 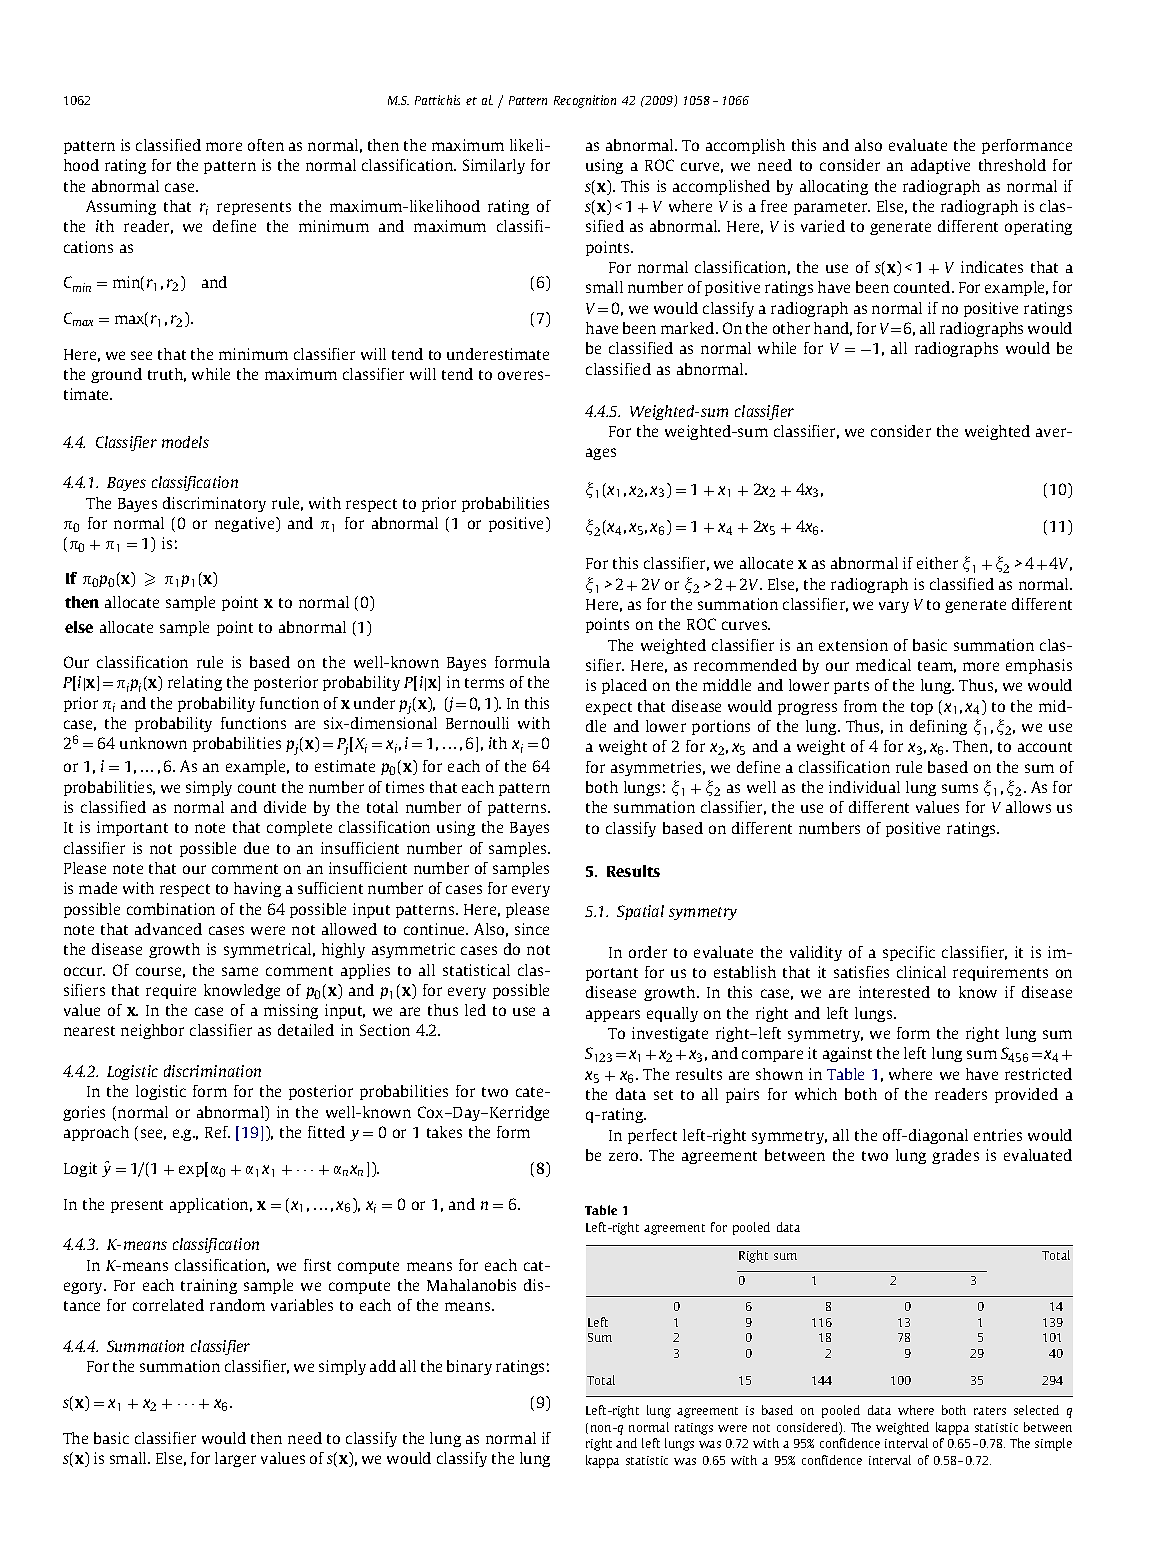 What do you see at coordinates (921, 972) in the screenshot?
I see `clinical` at bounding box center [921, 972].
